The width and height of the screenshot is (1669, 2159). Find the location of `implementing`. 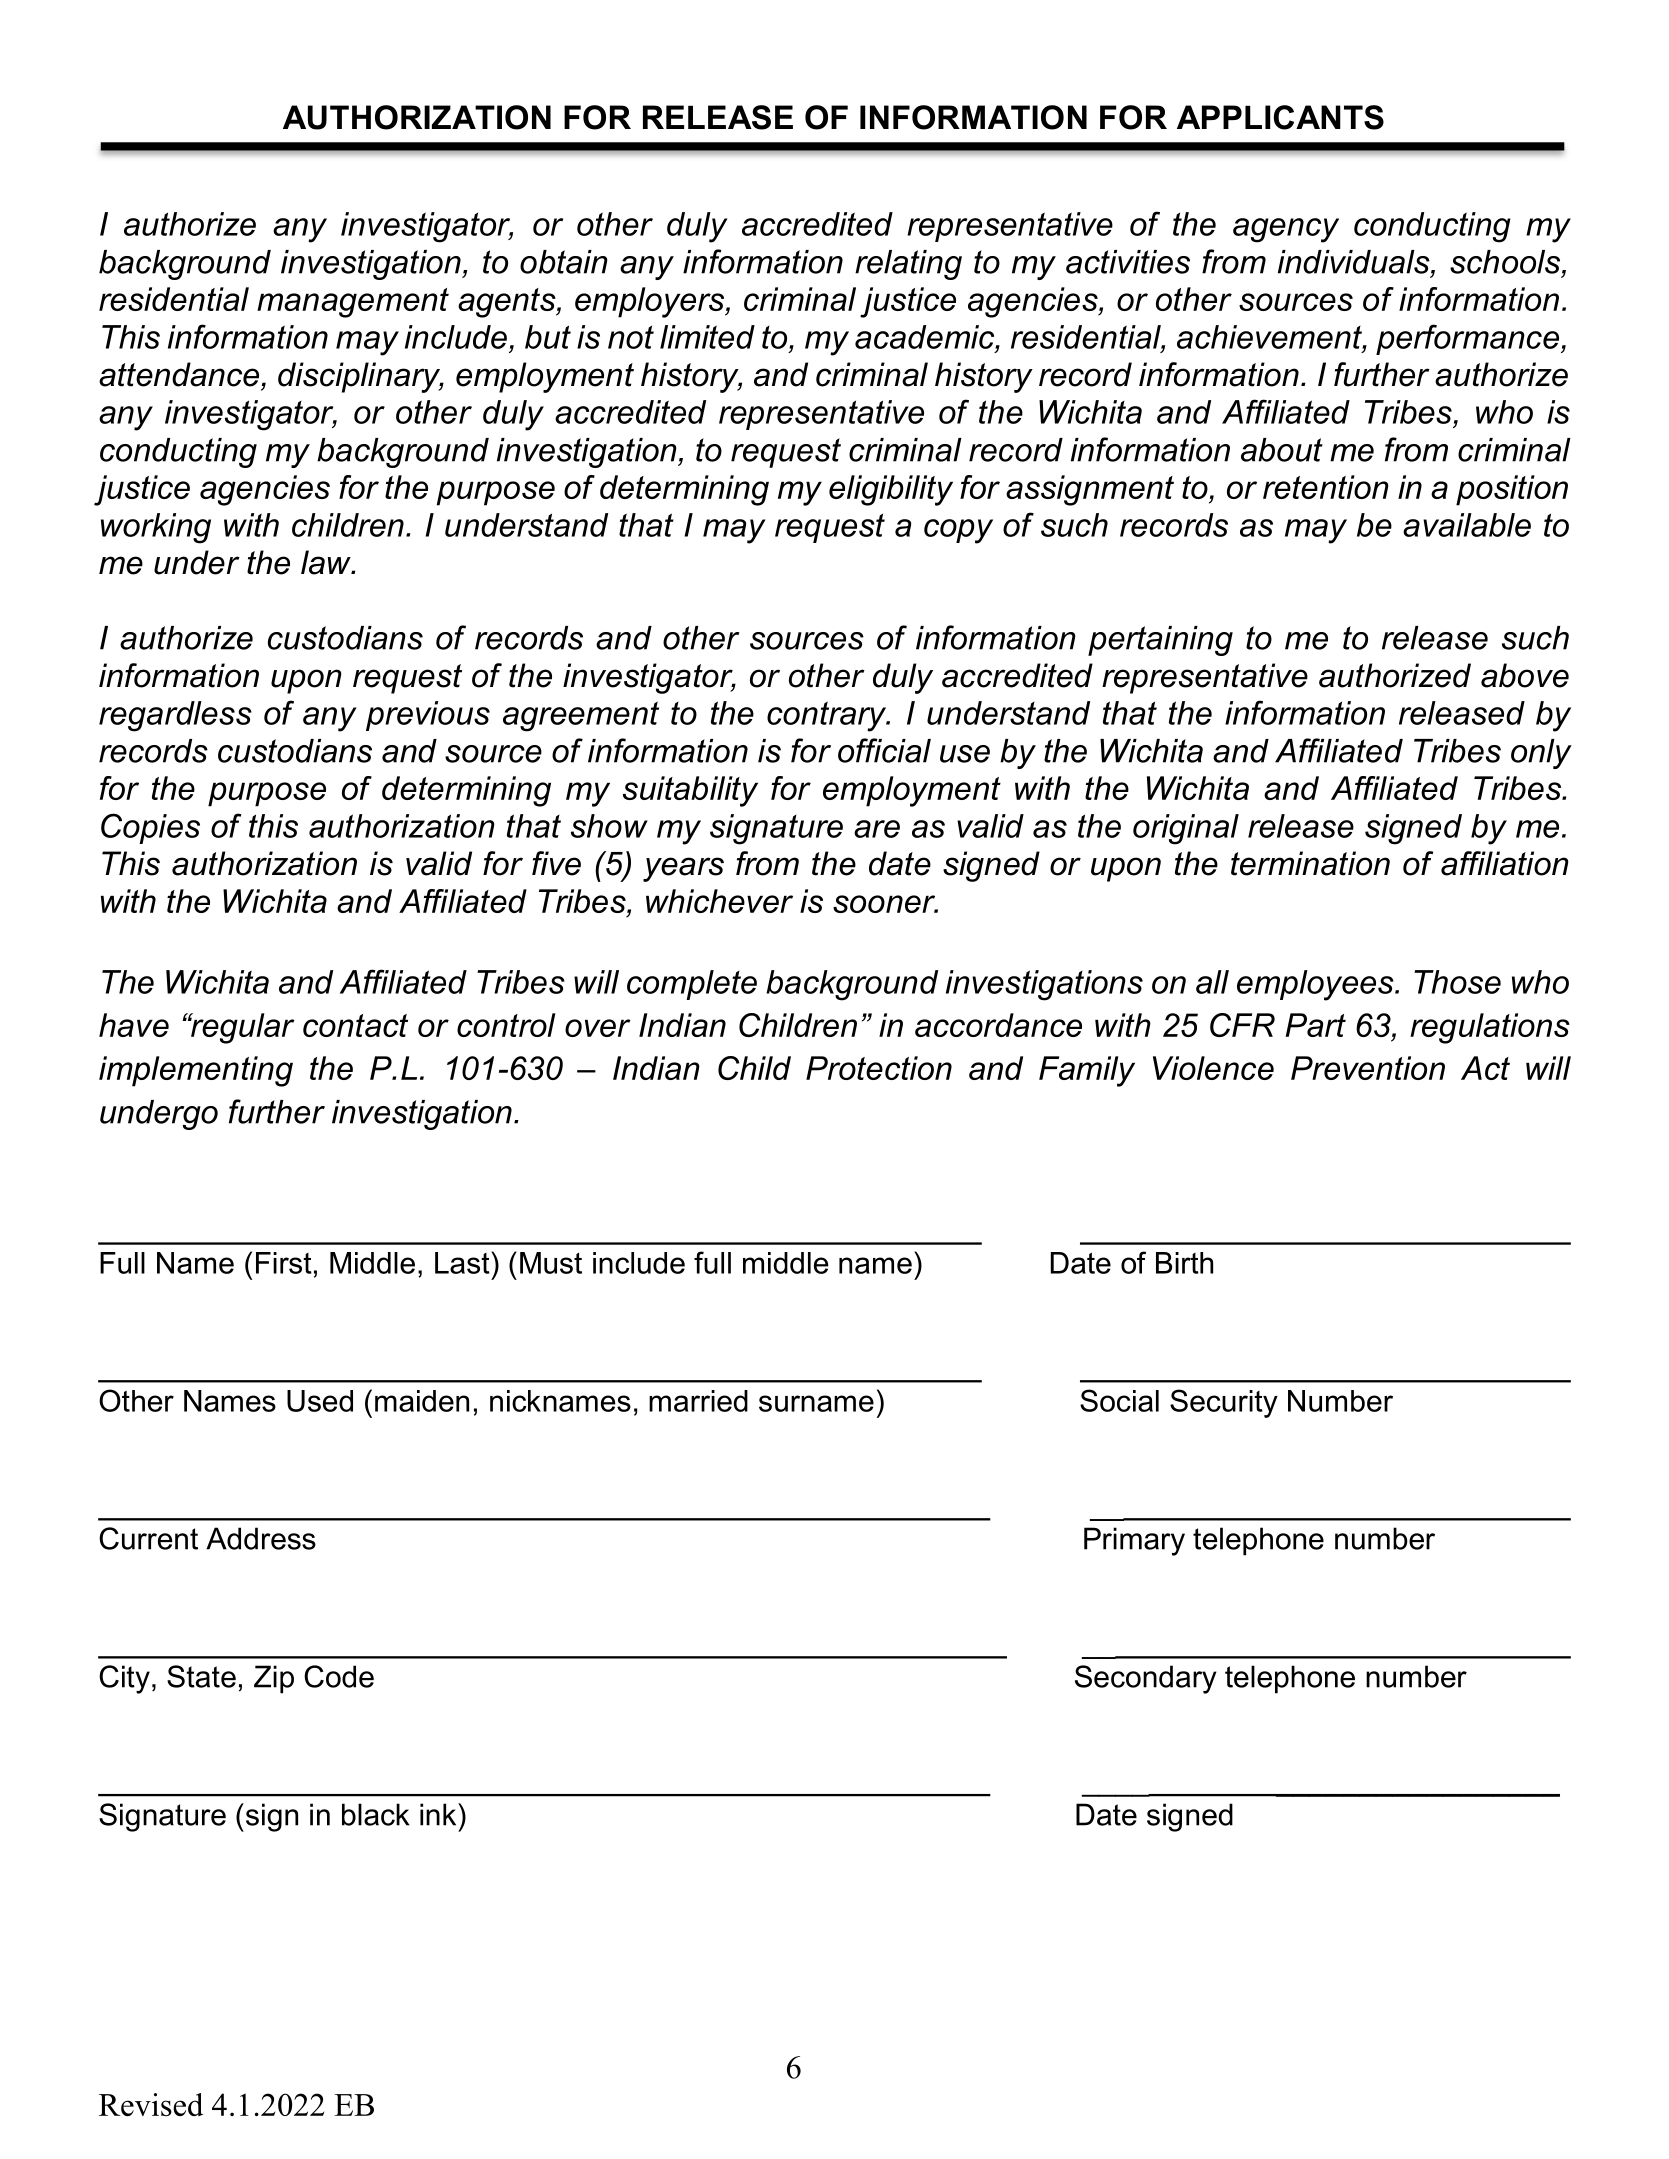

implementing is located at coordinates (196, 1071).
